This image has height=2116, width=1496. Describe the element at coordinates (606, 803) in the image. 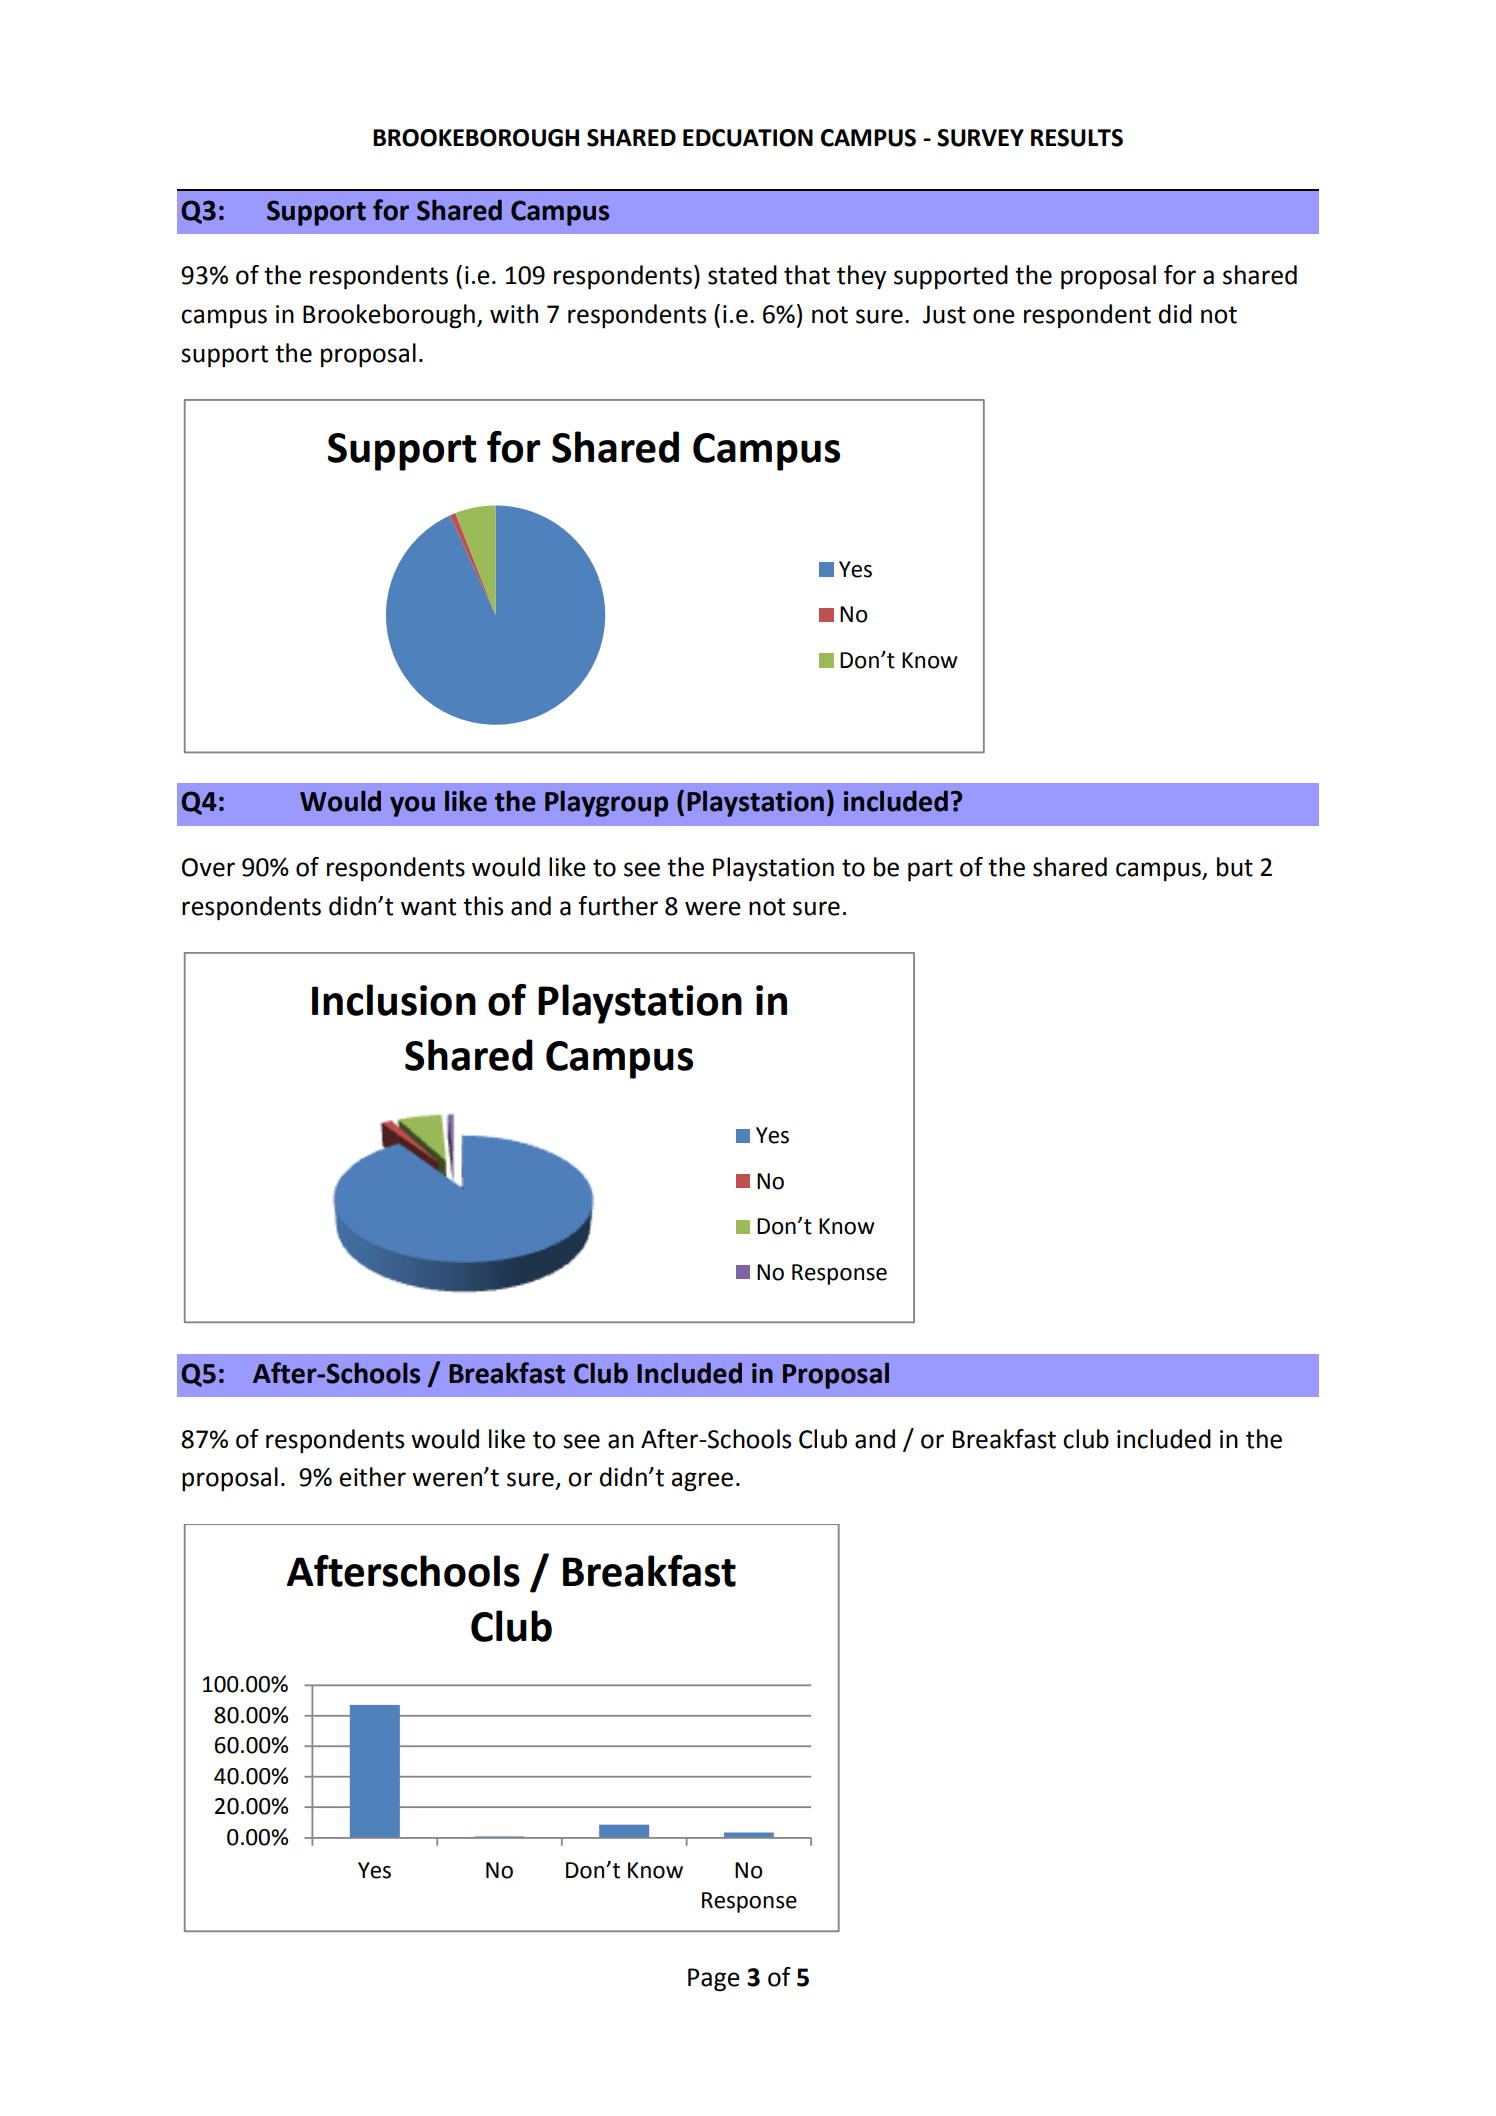

I see `Playgroup` at that location.
